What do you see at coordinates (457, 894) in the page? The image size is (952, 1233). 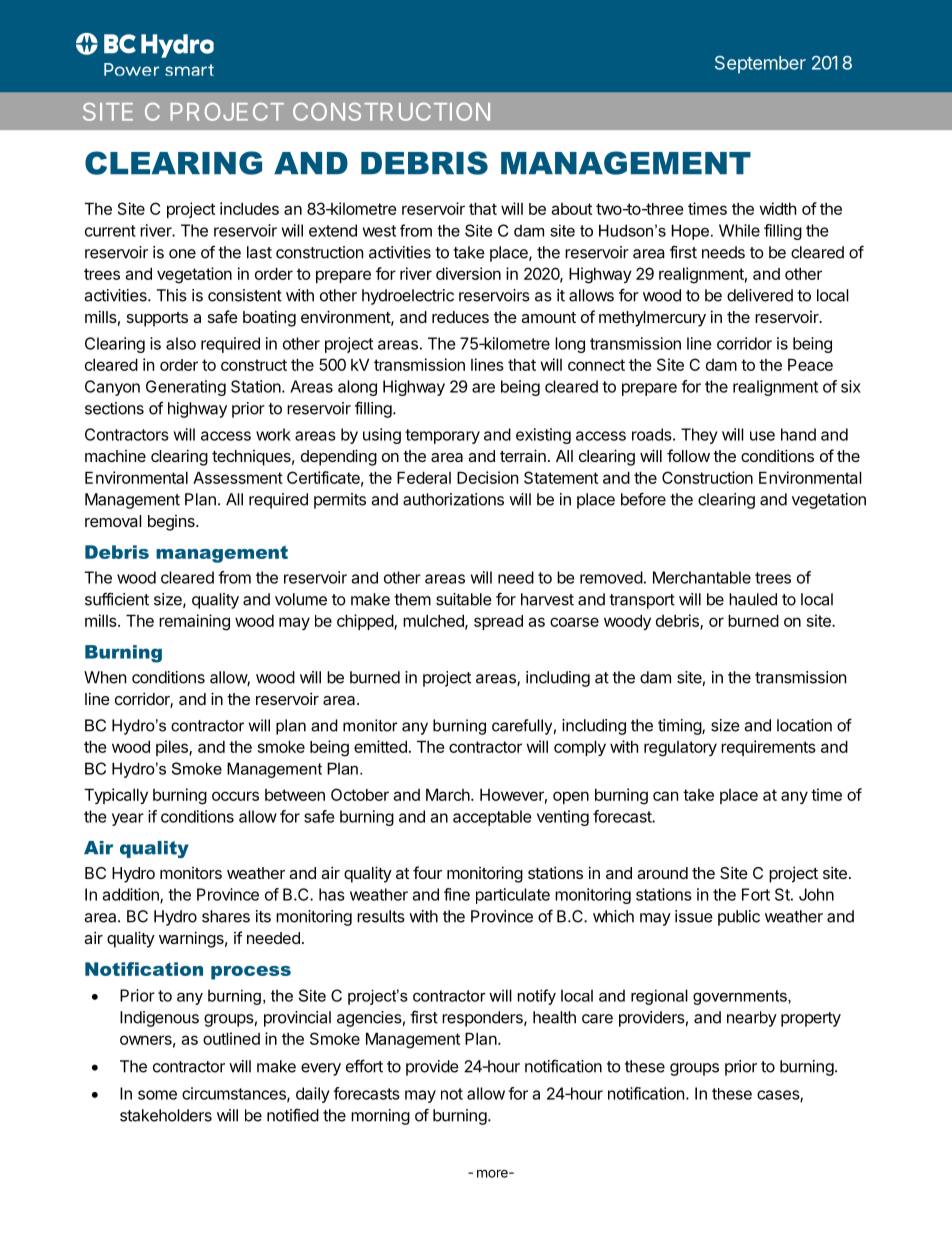 I see `fine` at bounding box center [457, 894].
